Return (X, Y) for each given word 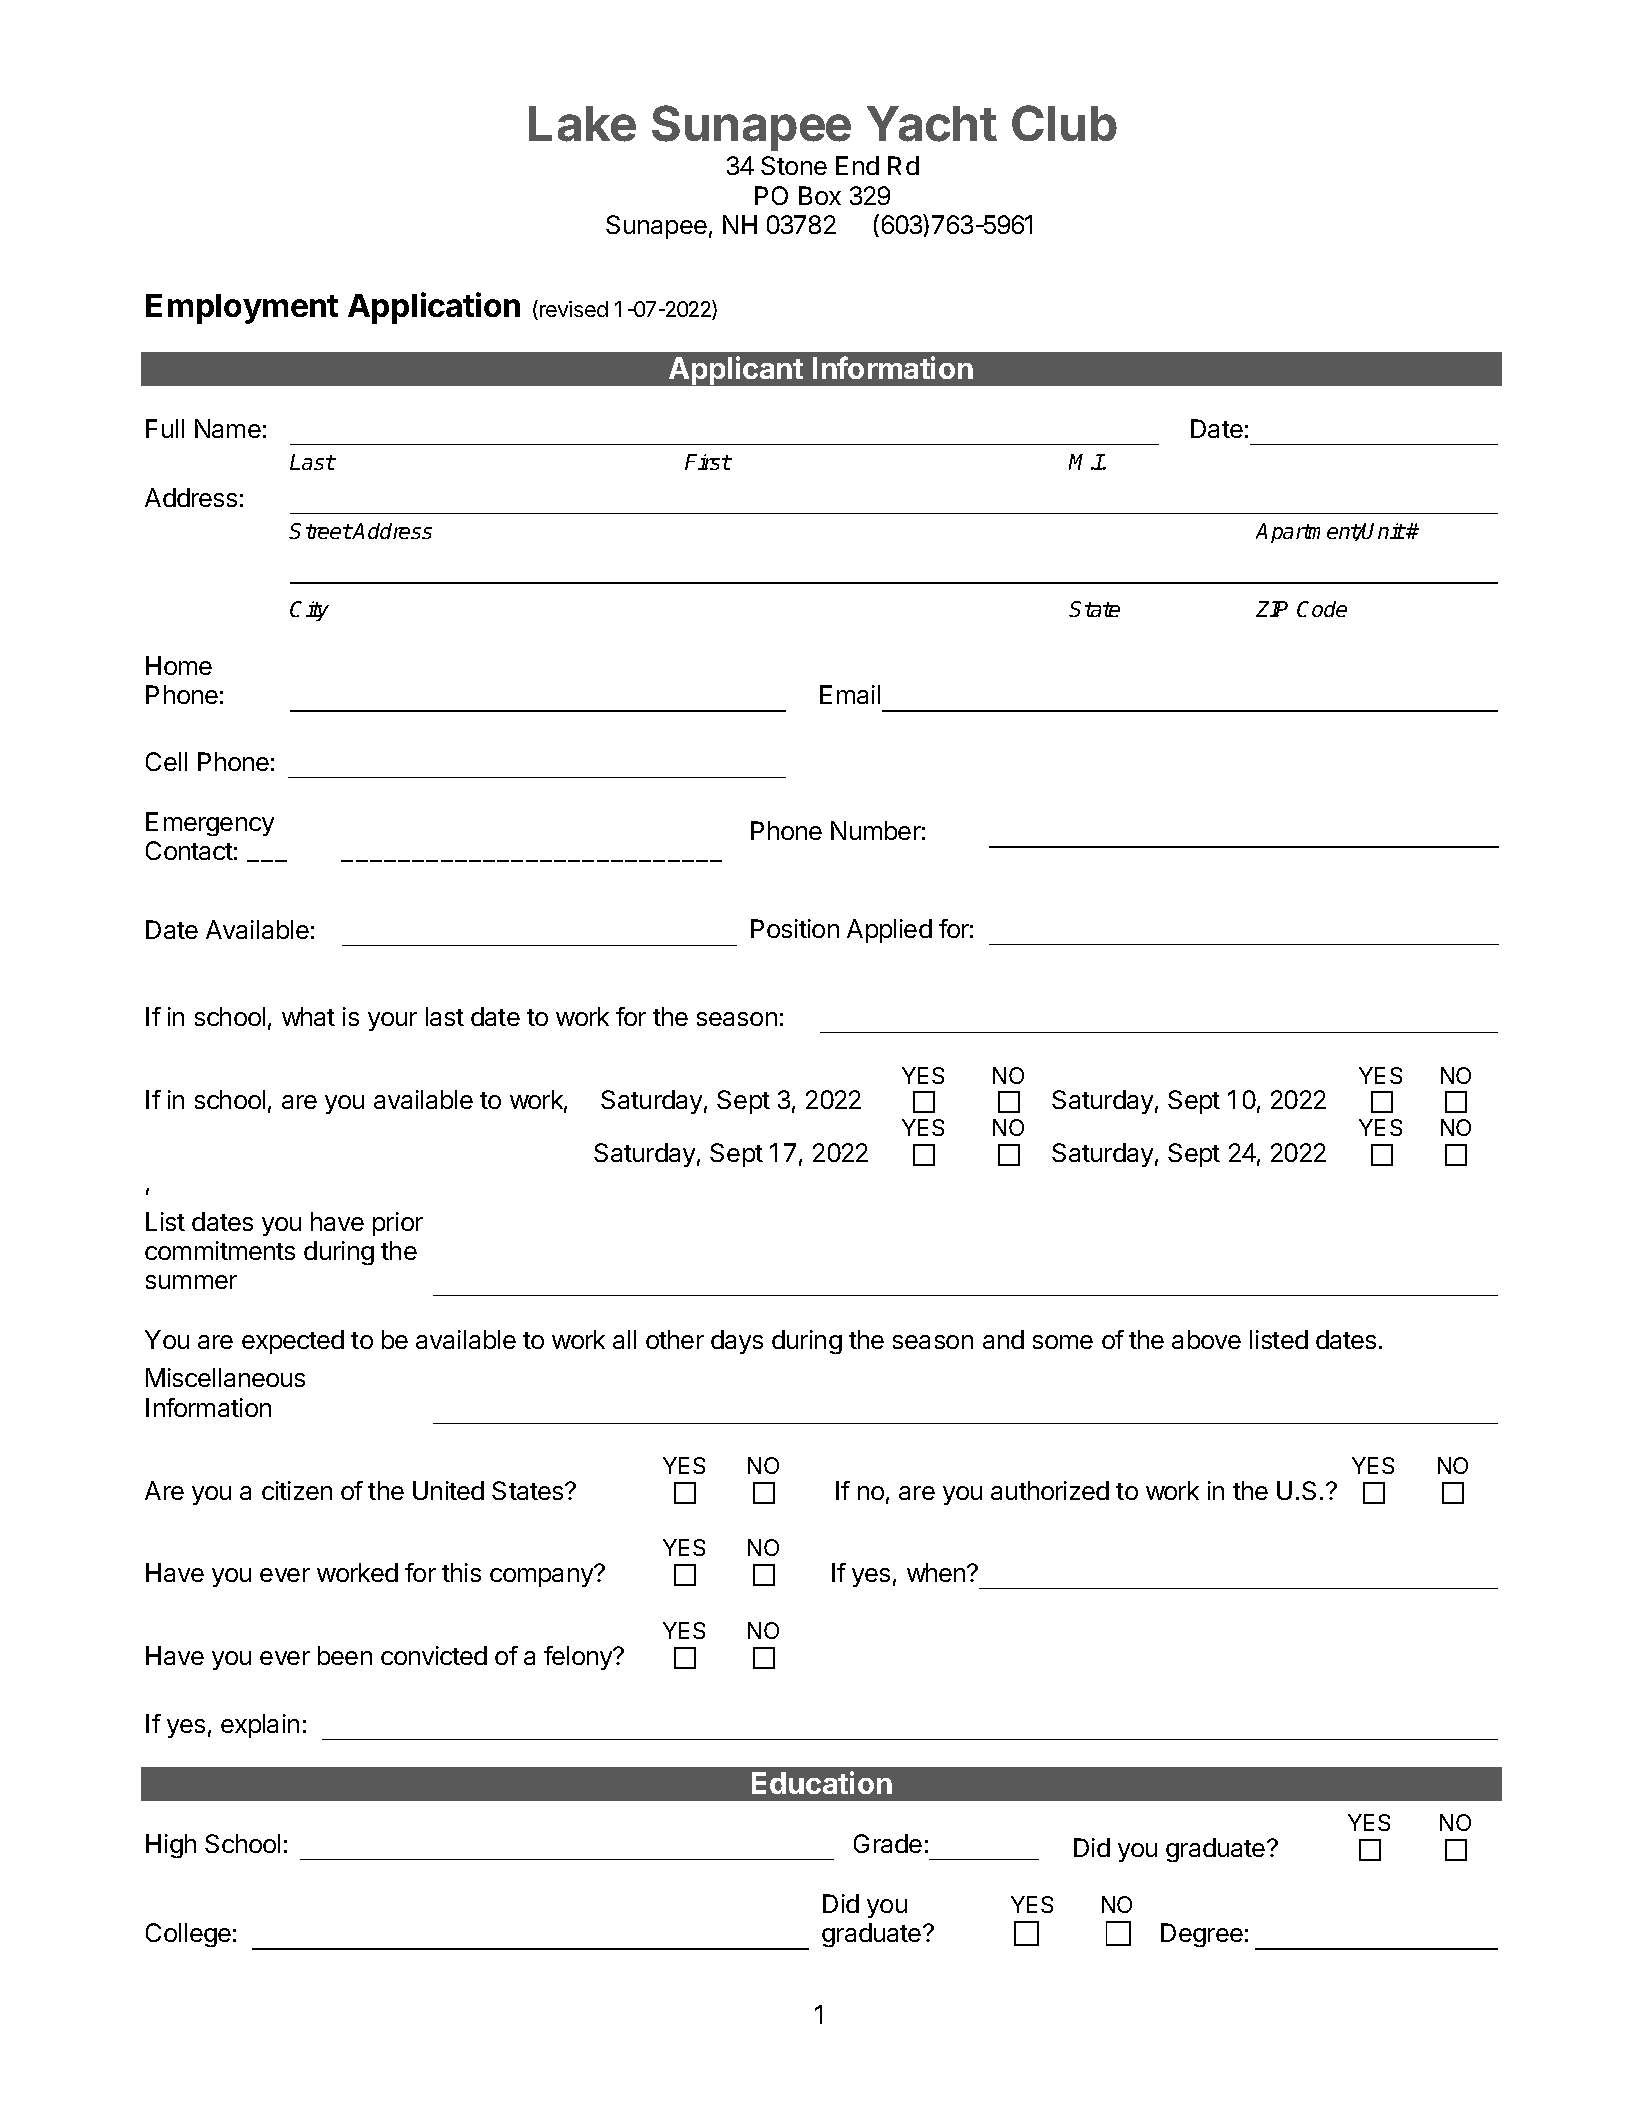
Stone (794, 165)
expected (293, 1342)
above (1206, 1339)
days (737, 1342)
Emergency (210, 824)
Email (850, 694)
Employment (242, 309)
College (188, 1935)
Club (1064, 123)
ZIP (1272, 609)
